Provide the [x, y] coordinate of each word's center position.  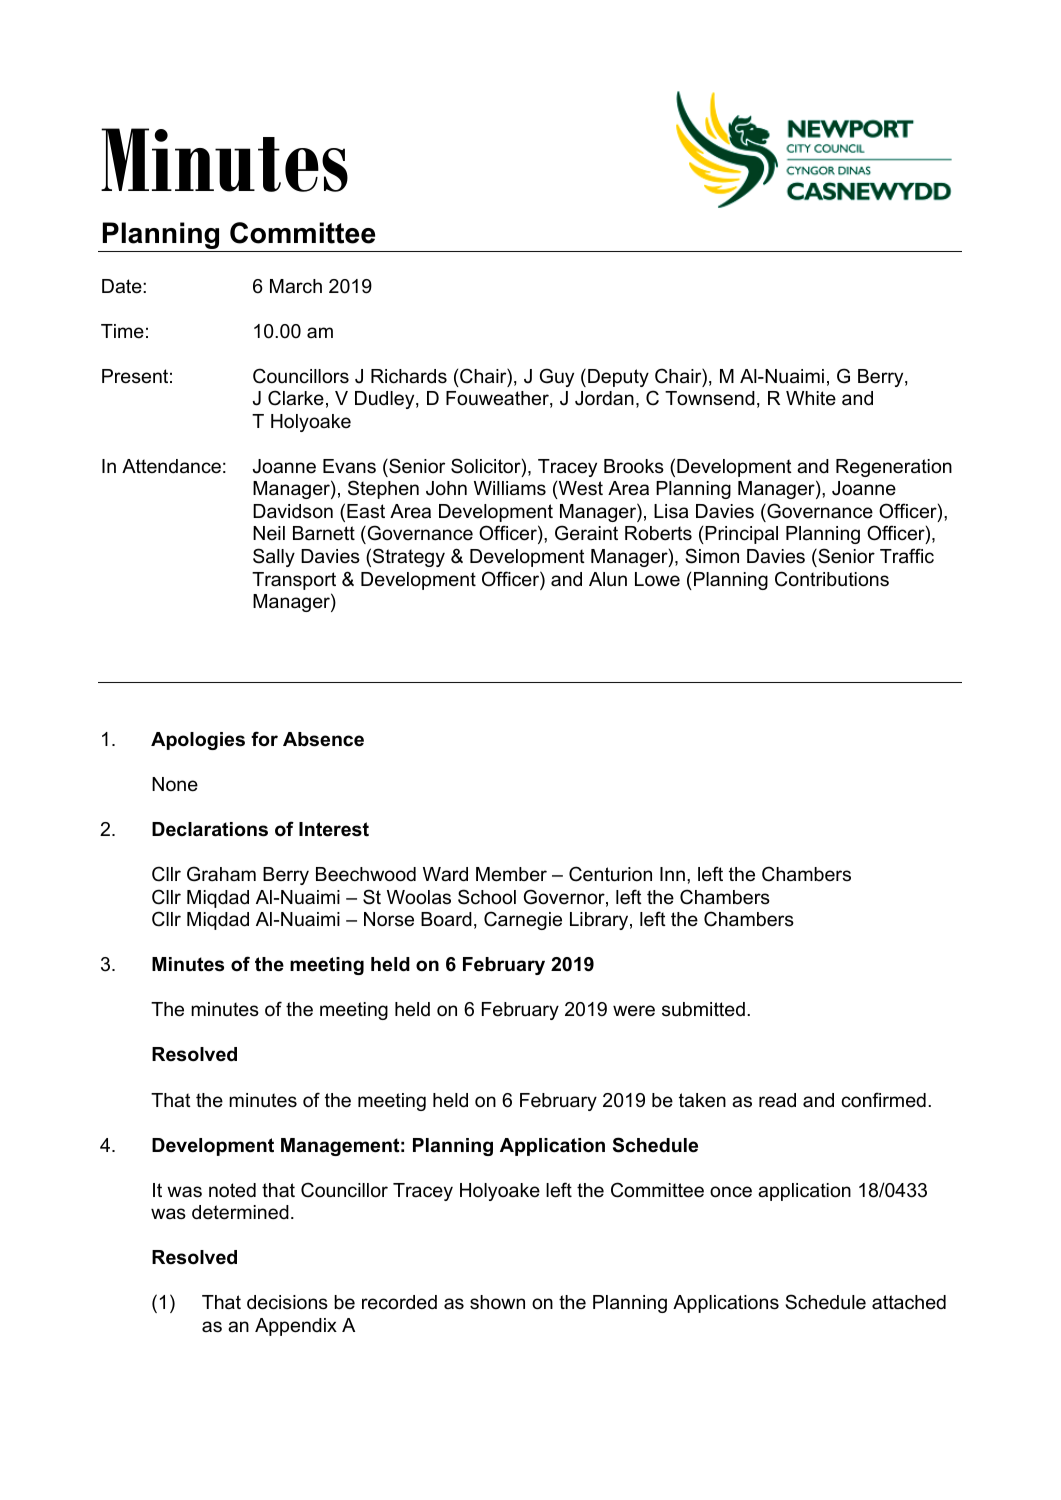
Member [511, 874]
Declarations [210, 829]
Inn [672, 874]
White [811, 398]
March [296, 286]
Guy [557, 377]
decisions [287, 1302]
